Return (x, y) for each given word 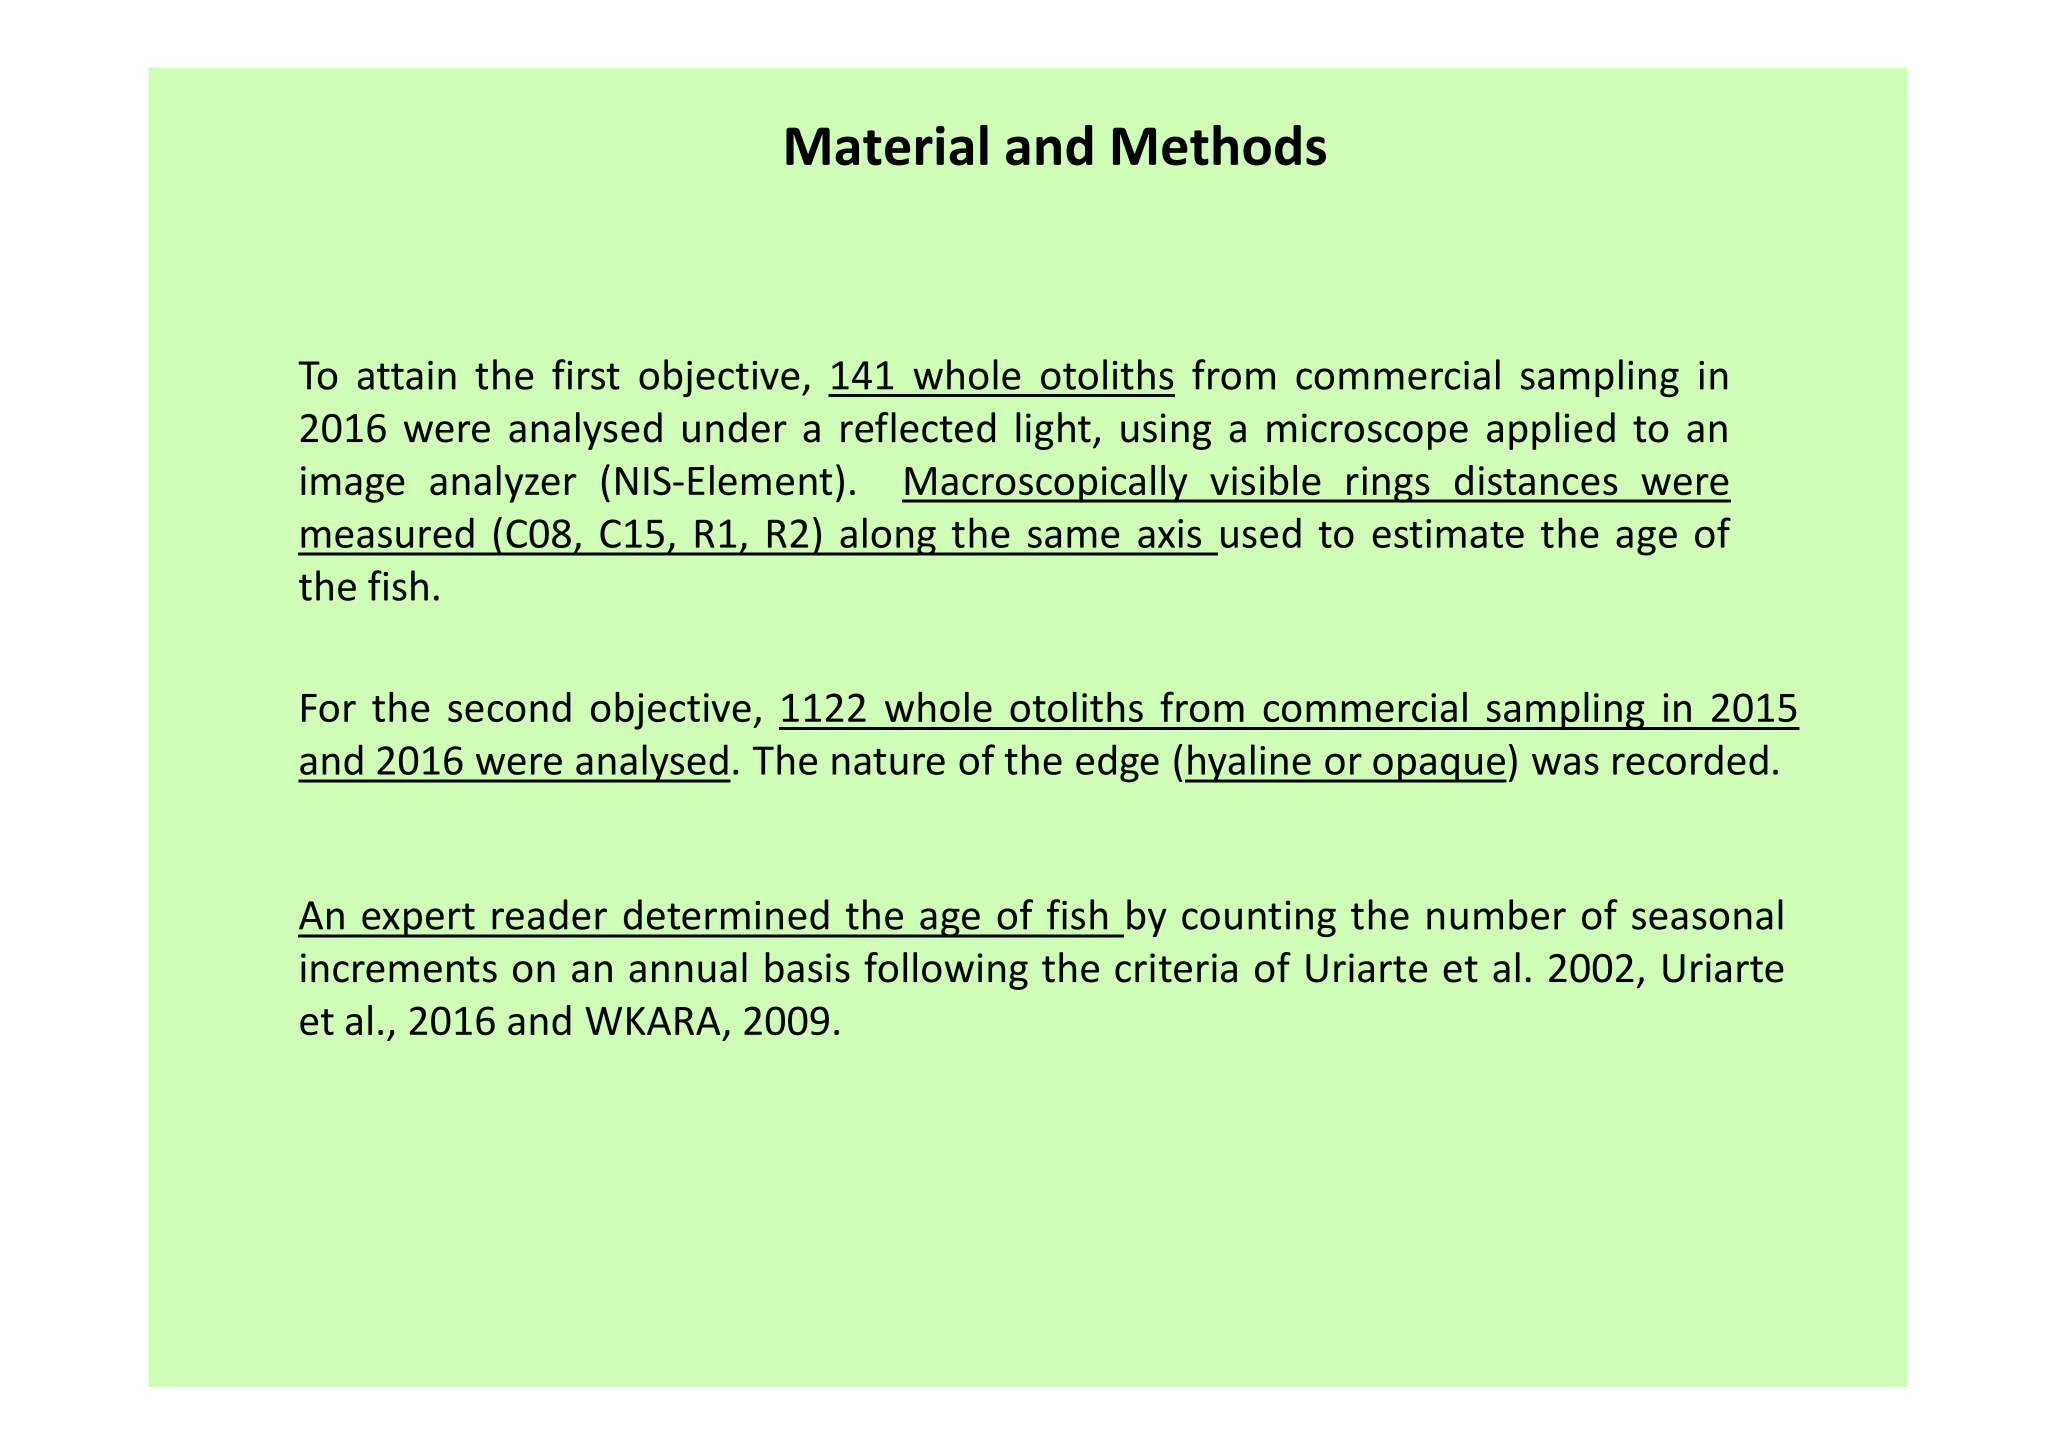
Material (887, 145)
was (1565, 764)
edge (1117, 763)
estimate (1448, 533)
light (1053, 431)
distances (1536, 480)
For (329, 708)
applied (1551, 431)
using (1166, 431)
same (1073, 537)
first (586, 374)
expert (418, 920)
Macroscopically (1046, 484)
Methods (1219, 145)
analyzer (503, 484)
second (509, 707)
